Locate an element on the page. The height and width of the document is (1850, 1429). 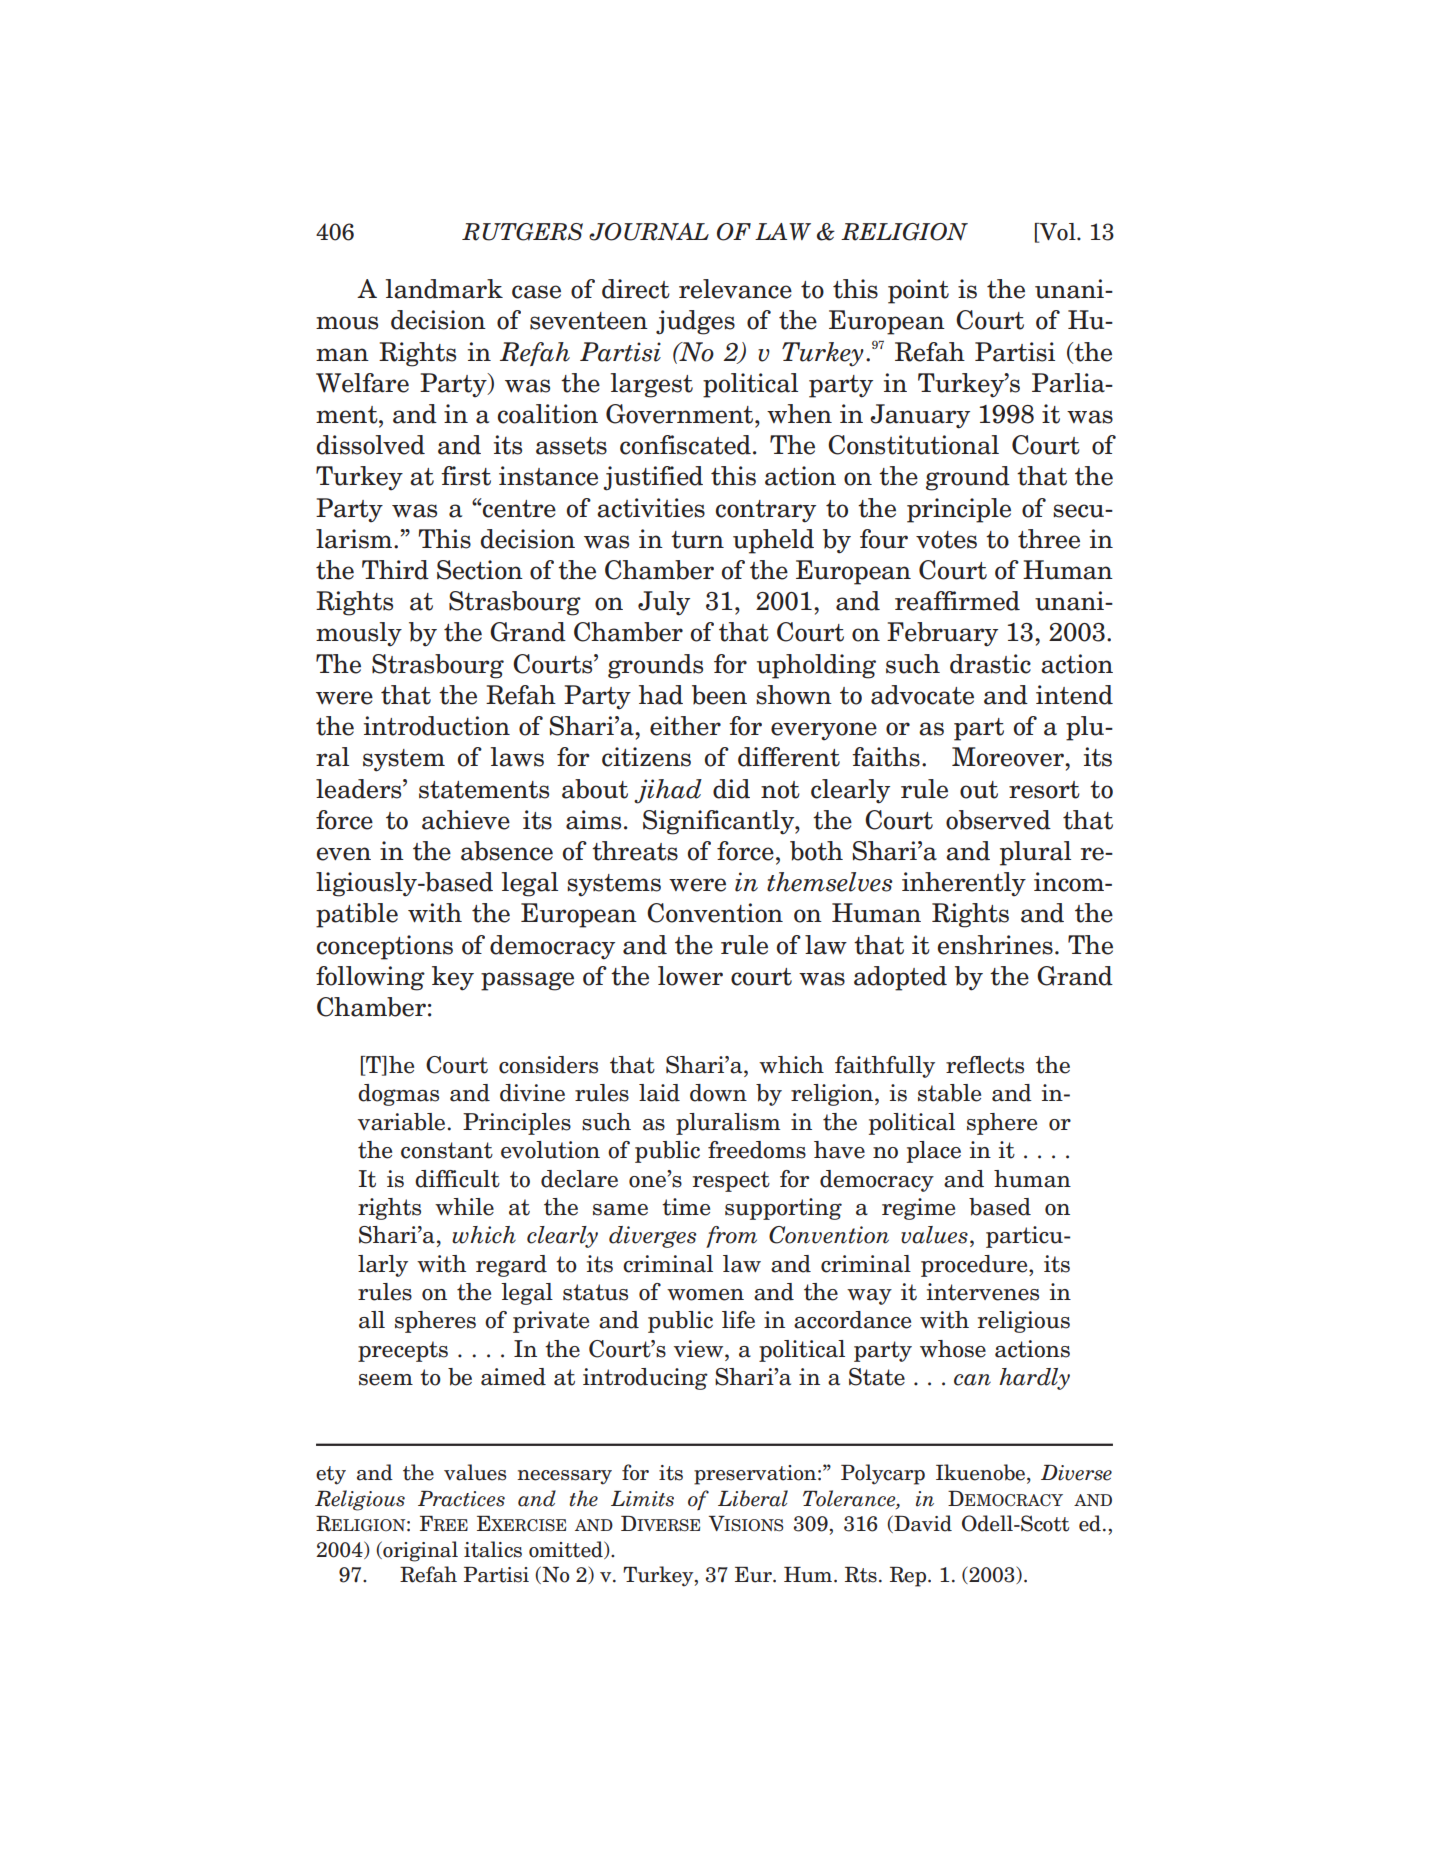
while is located at coordinates (464, 1207).
